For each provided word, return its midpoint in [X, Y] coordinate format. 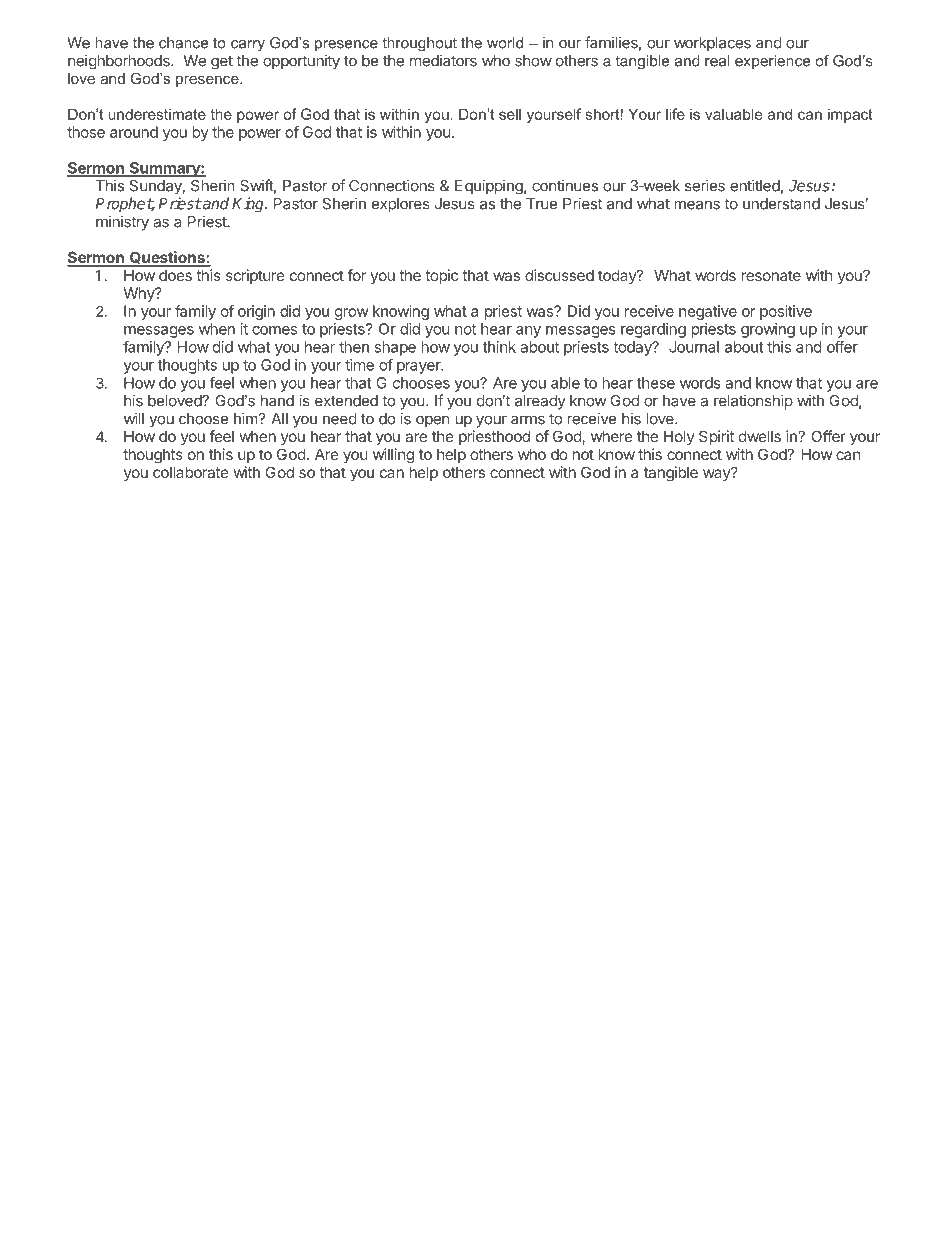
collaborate [191, 472]
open [432, 421]
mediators [443, 60]
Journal [694, 347]
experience [772, 62]
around [134, 132]
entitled [755, 185]
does [175, 275]
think [499, 347]
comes [274, 330]
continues [565, 185]
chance [183, 43]
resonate [771, 275]
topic [441, 276]
